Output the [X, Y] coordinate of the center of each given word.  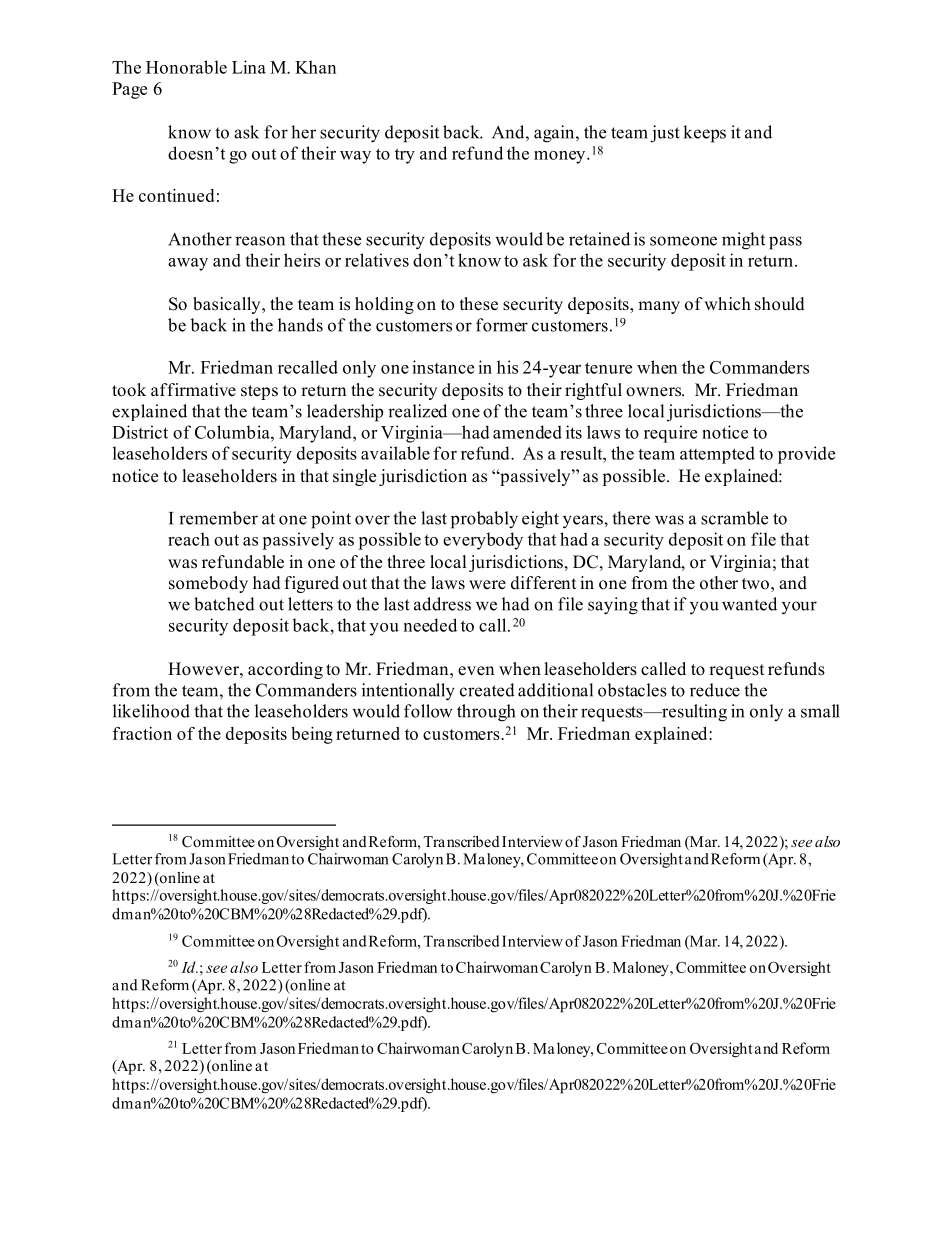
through [486, 713]
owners [655, 392]
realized [417, 411]
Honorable [186, 67]
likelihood [151, 711]
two [755, 584]
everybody [483, 541]
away [188, 264]
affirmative [193, 390]
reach [189, 539]
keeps [704, 134]
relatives [377, 260]
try [405, 156]
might [743, 241]
